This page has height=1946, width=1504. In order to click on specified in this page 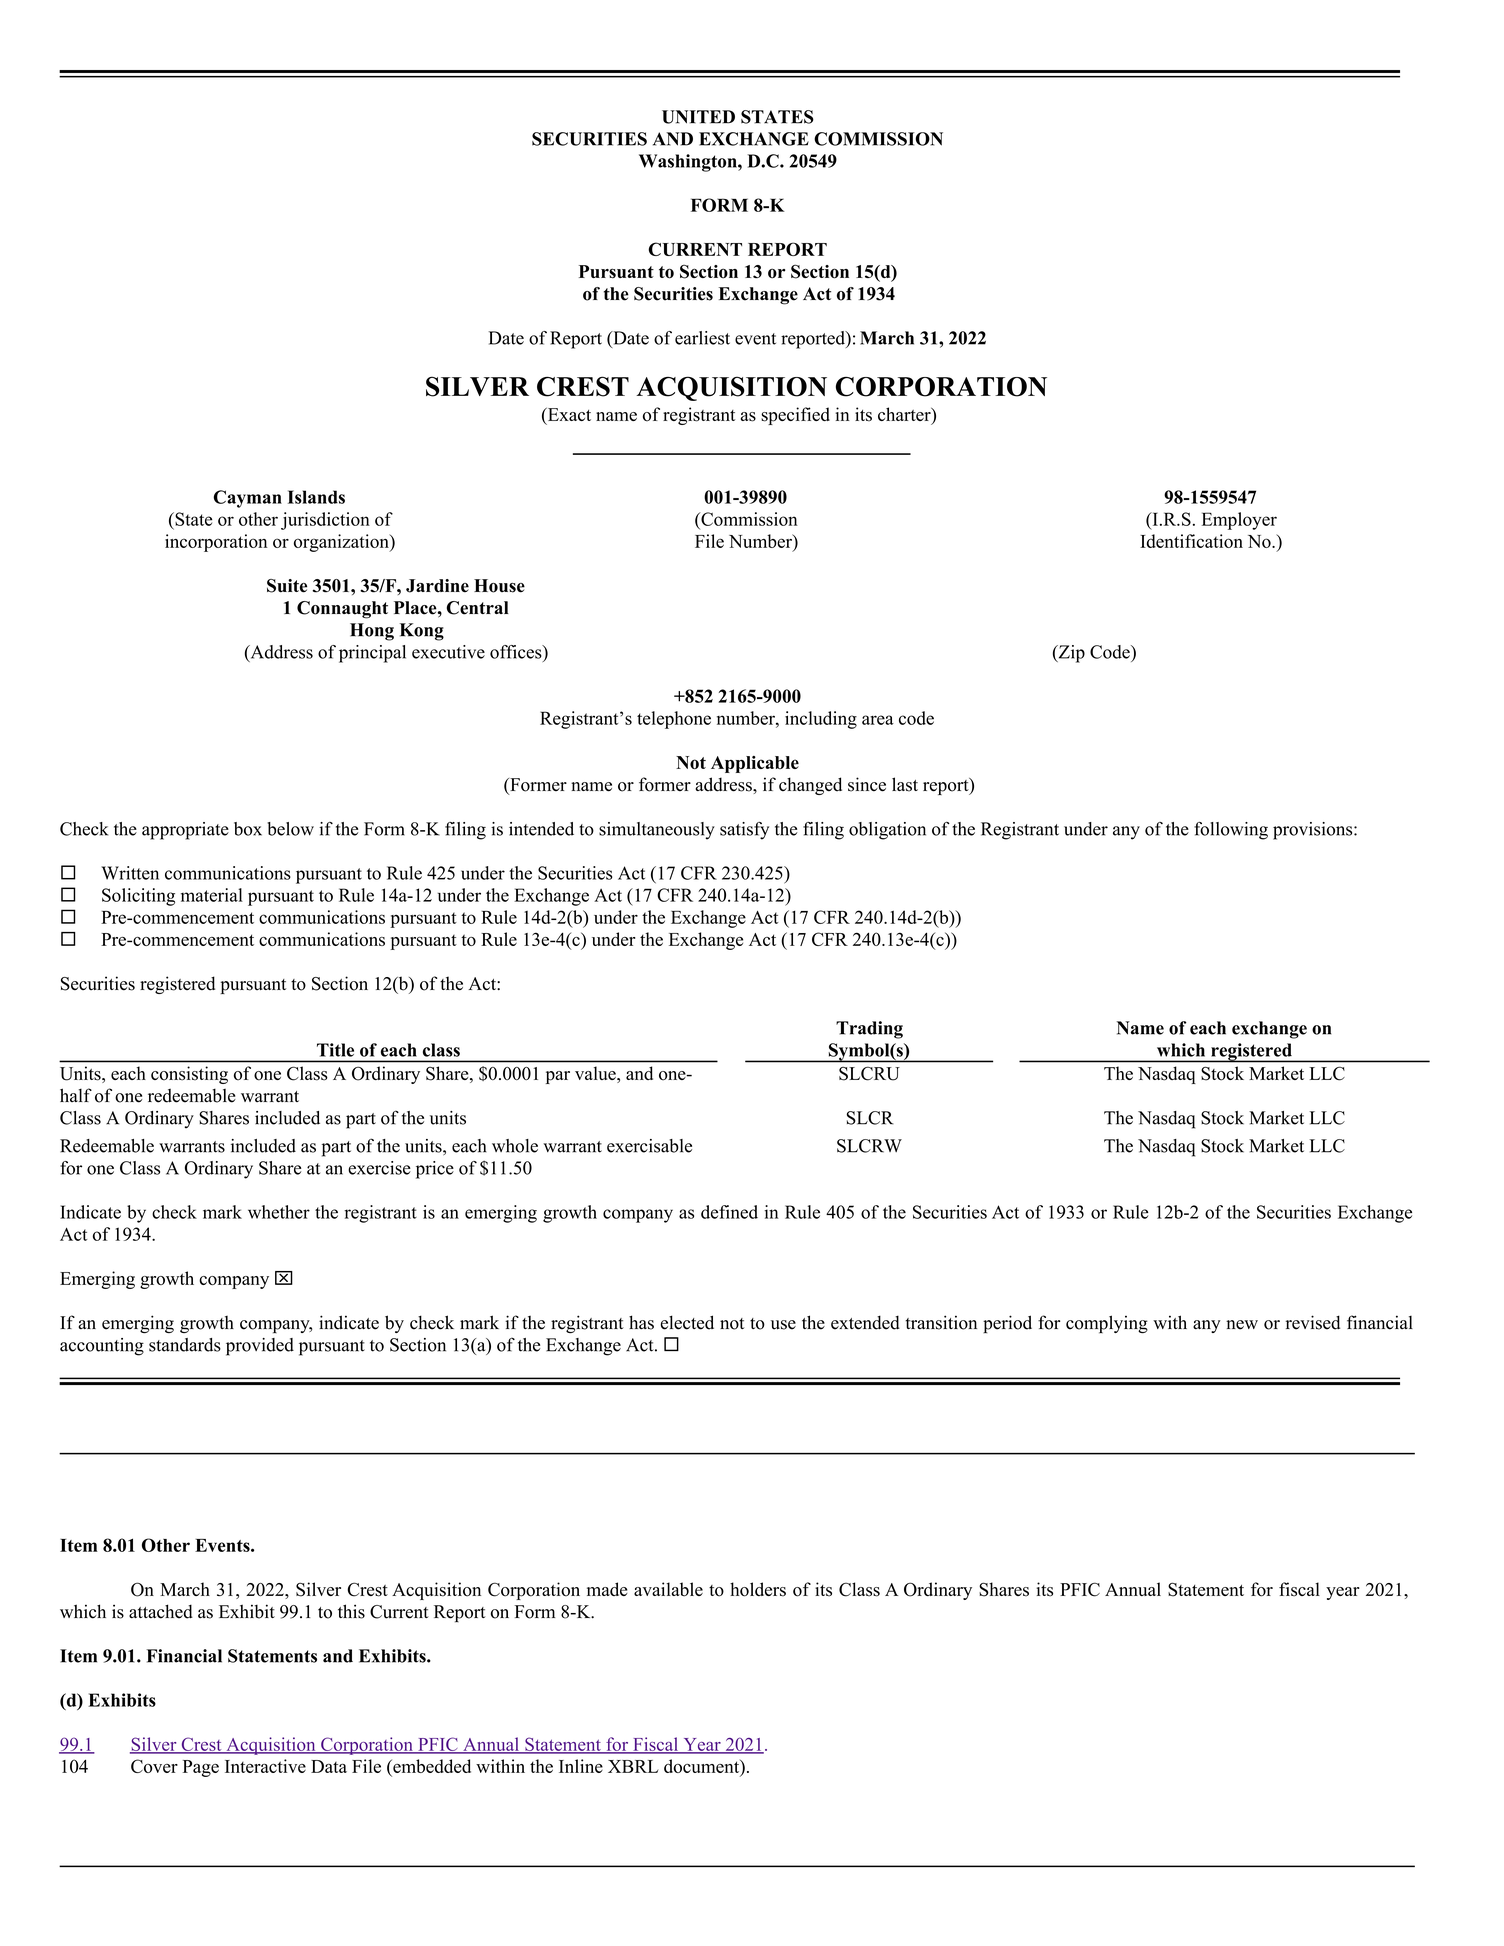, I will do `click(795, 416)`.
